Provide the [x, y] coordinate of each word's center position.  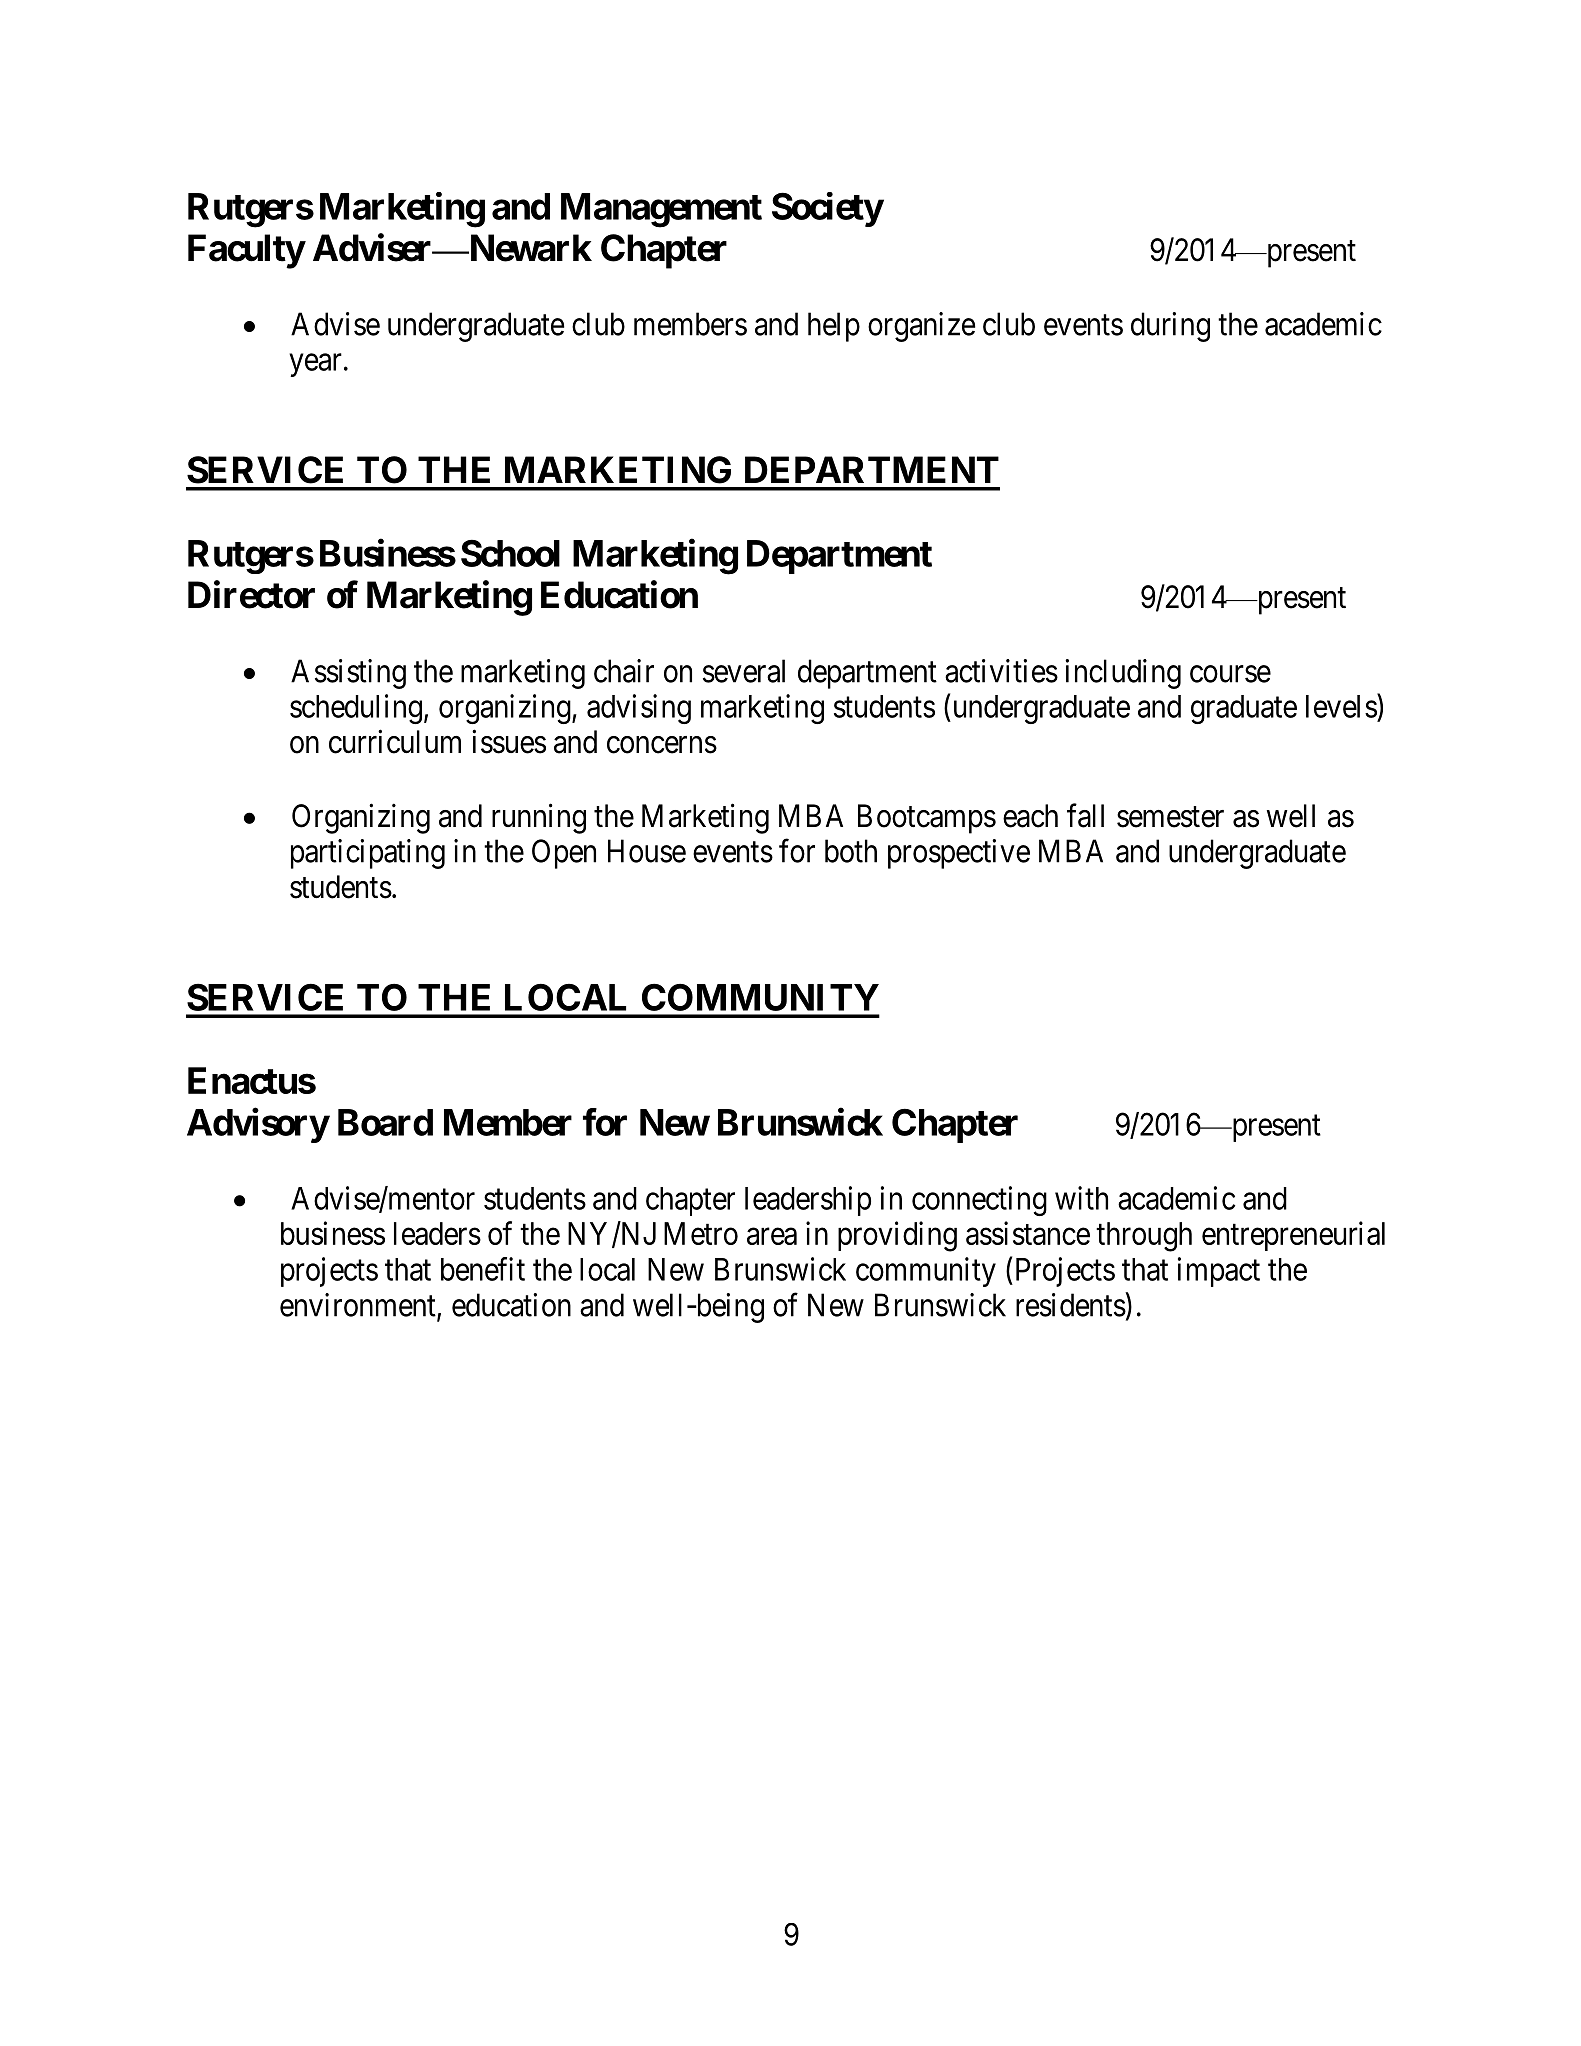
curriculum [395, 741]
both [851, 851]
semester [1170, 817]
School [510, 553]
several [744, 671]
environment [359, 1306]
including [1123, 674]
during [1170, 327]
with [1081, 1198]
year [315, 365]
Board [385, 1122]
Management [661, 210]
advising [639, 709]
